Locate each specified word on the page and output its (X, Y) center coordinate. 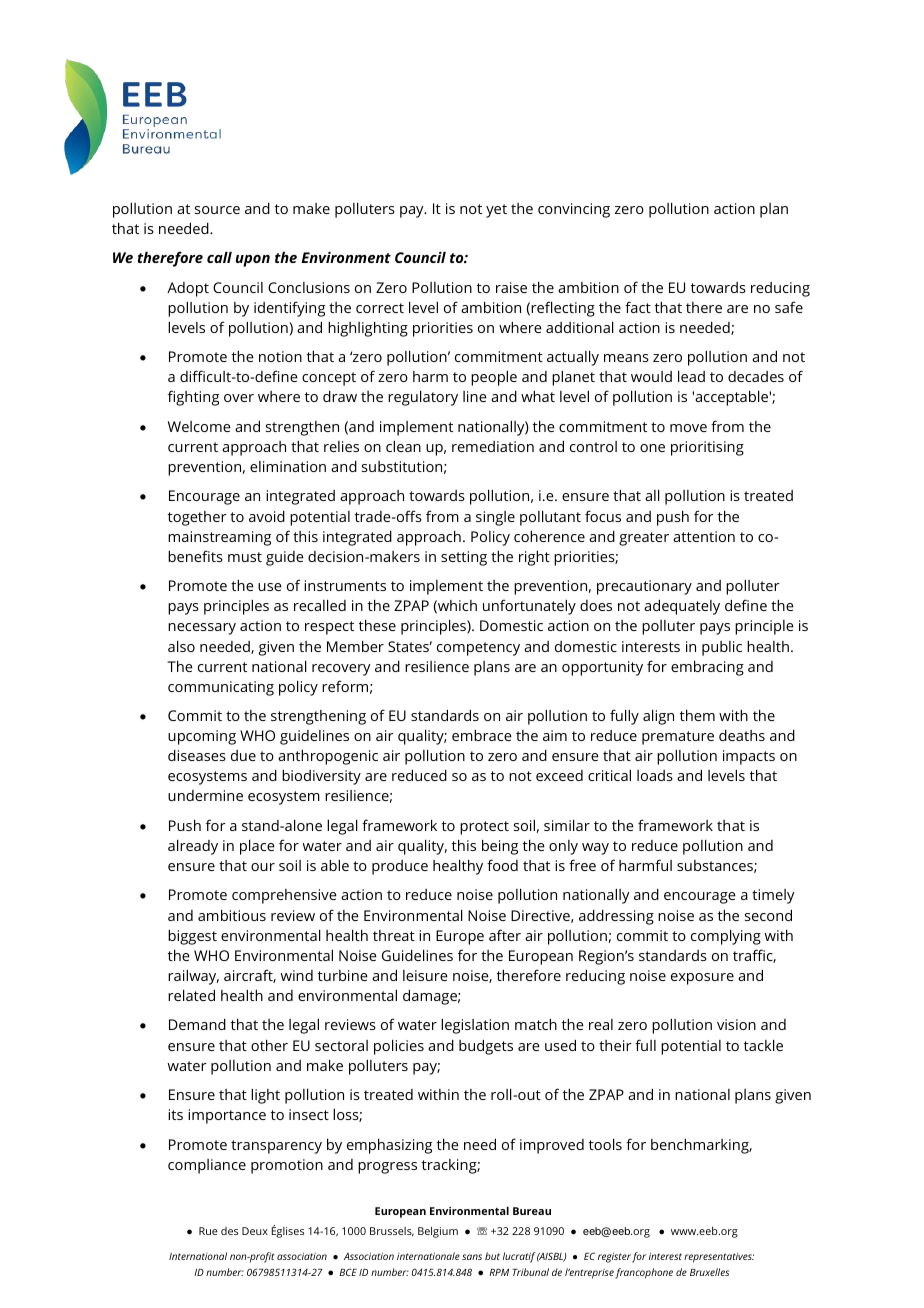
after (505, 935)
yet (496, 211)
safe (789, 307)
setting (464, 558)
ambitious (232, 915)
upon (253, 261)
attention (704, 536)
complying (726, 937)
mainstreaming (219, 538)
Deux (255, 1231)
